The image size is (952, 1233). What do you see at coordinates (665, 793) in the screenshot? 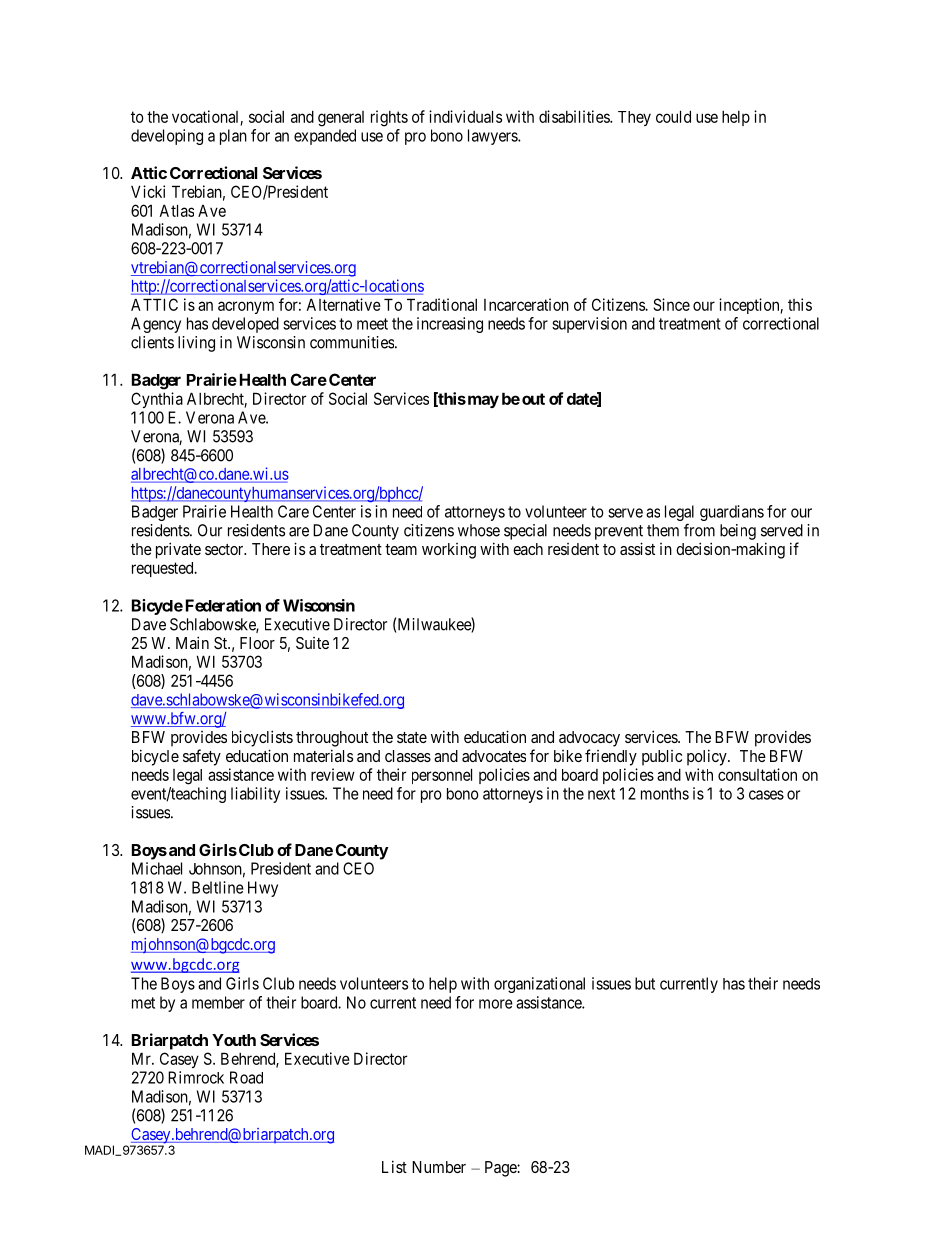
I see `months` at bounding box center [665, 793].
